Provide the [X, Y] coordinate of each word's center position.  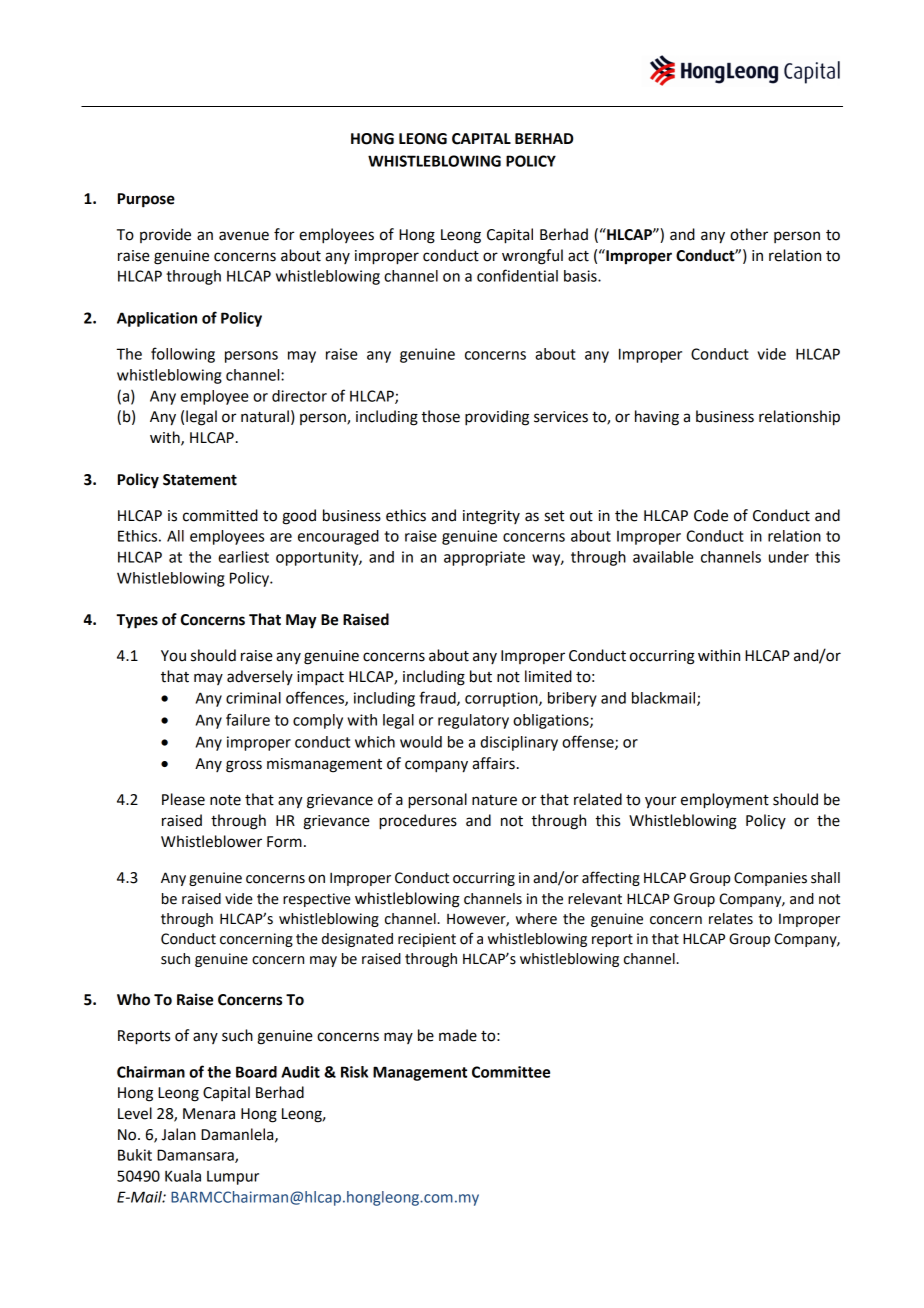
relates [731, 919]
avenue [244, 236]
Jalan [178, 1134]
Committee [511, 1072]
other [749, 234]
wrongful [532, 257]
